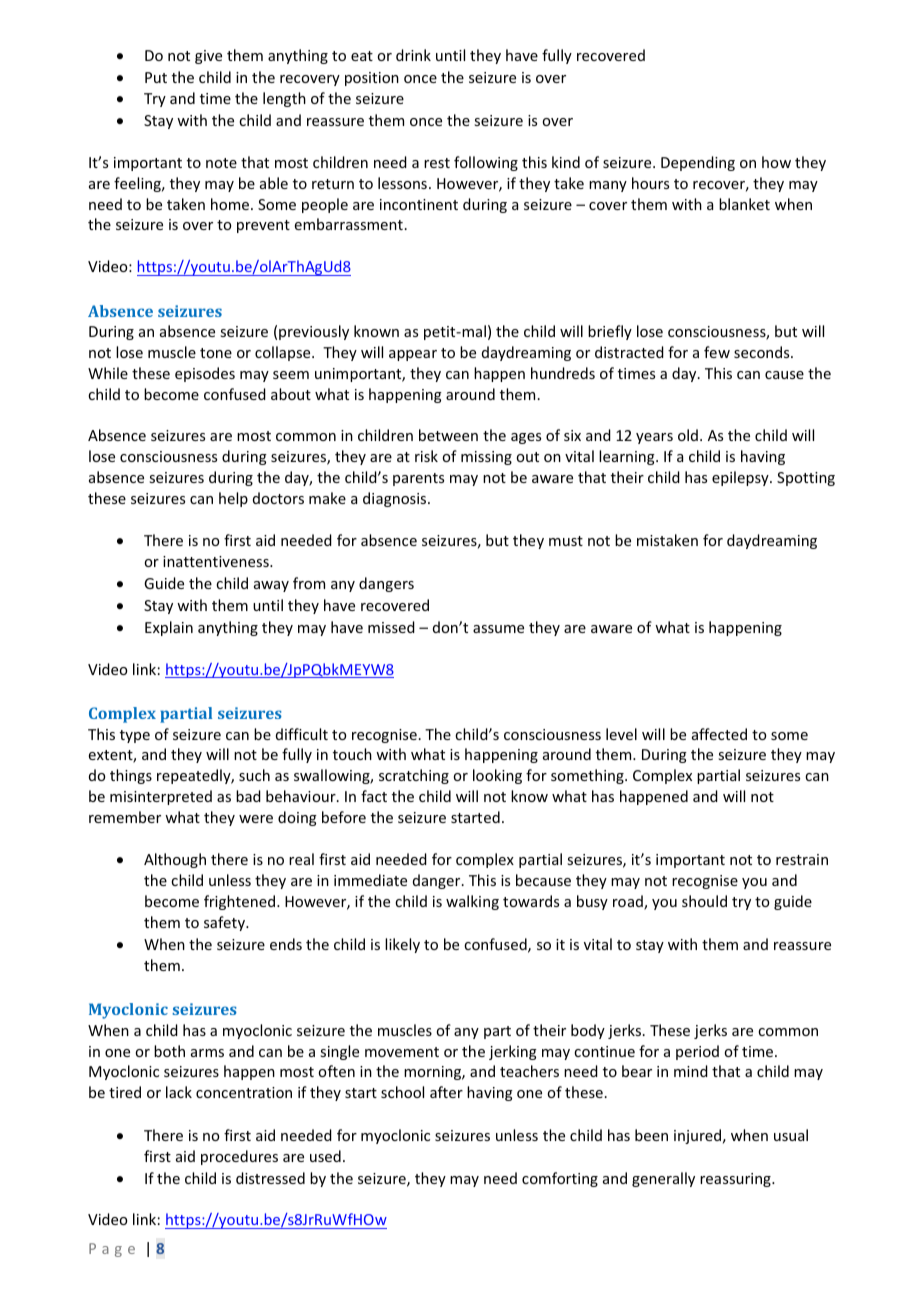 The height and width of the image is (1308, 924). I want to click on misinterpreted, so click(161, 797).
